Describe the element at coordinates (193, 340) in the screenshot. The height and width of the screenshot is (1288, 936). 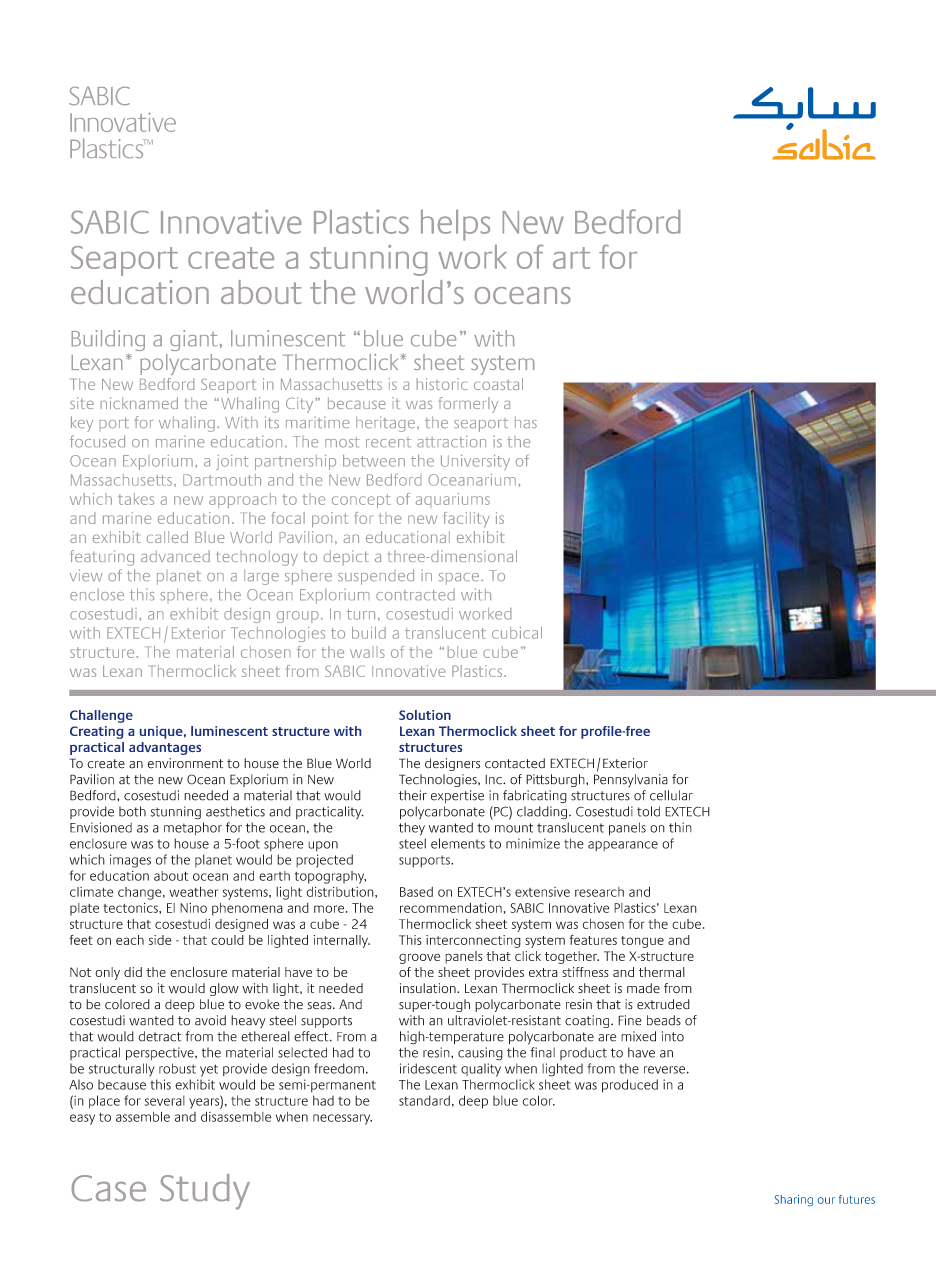
I see `giant` at that location.
